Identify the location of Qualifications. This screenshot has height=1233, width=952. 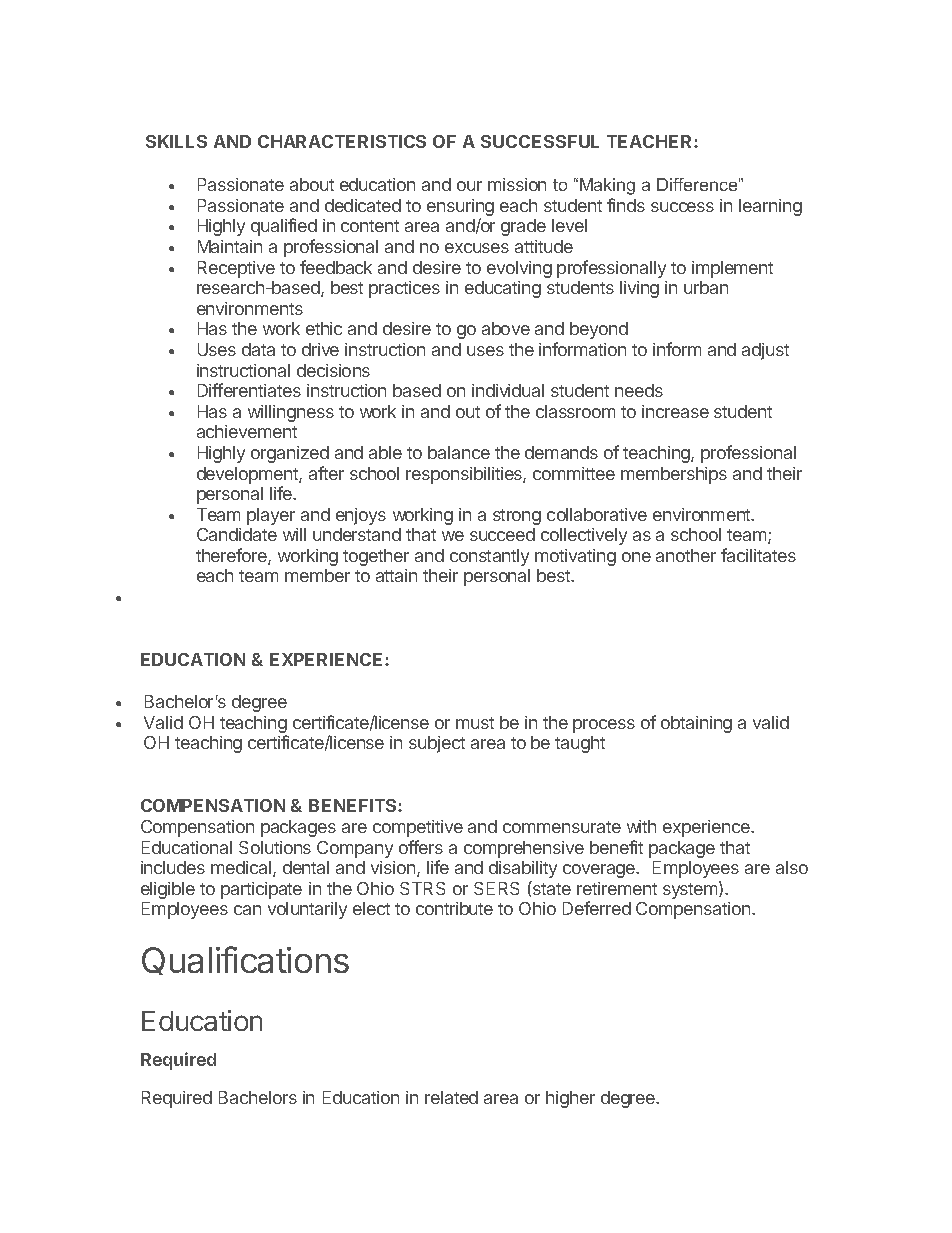
(245, 960).
